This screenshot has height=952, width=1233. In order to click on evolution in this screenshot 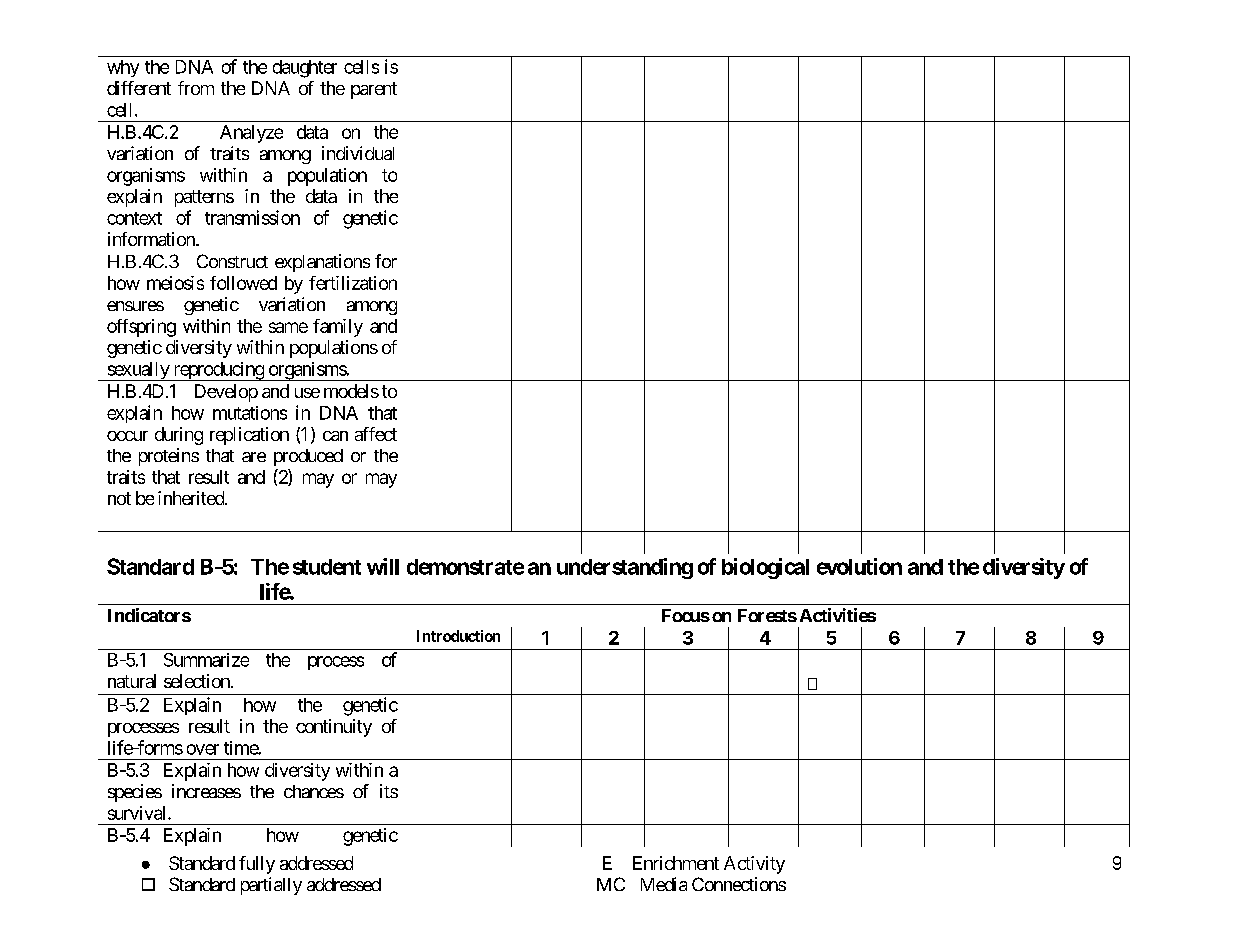, I will do `click(859, 566)`.
